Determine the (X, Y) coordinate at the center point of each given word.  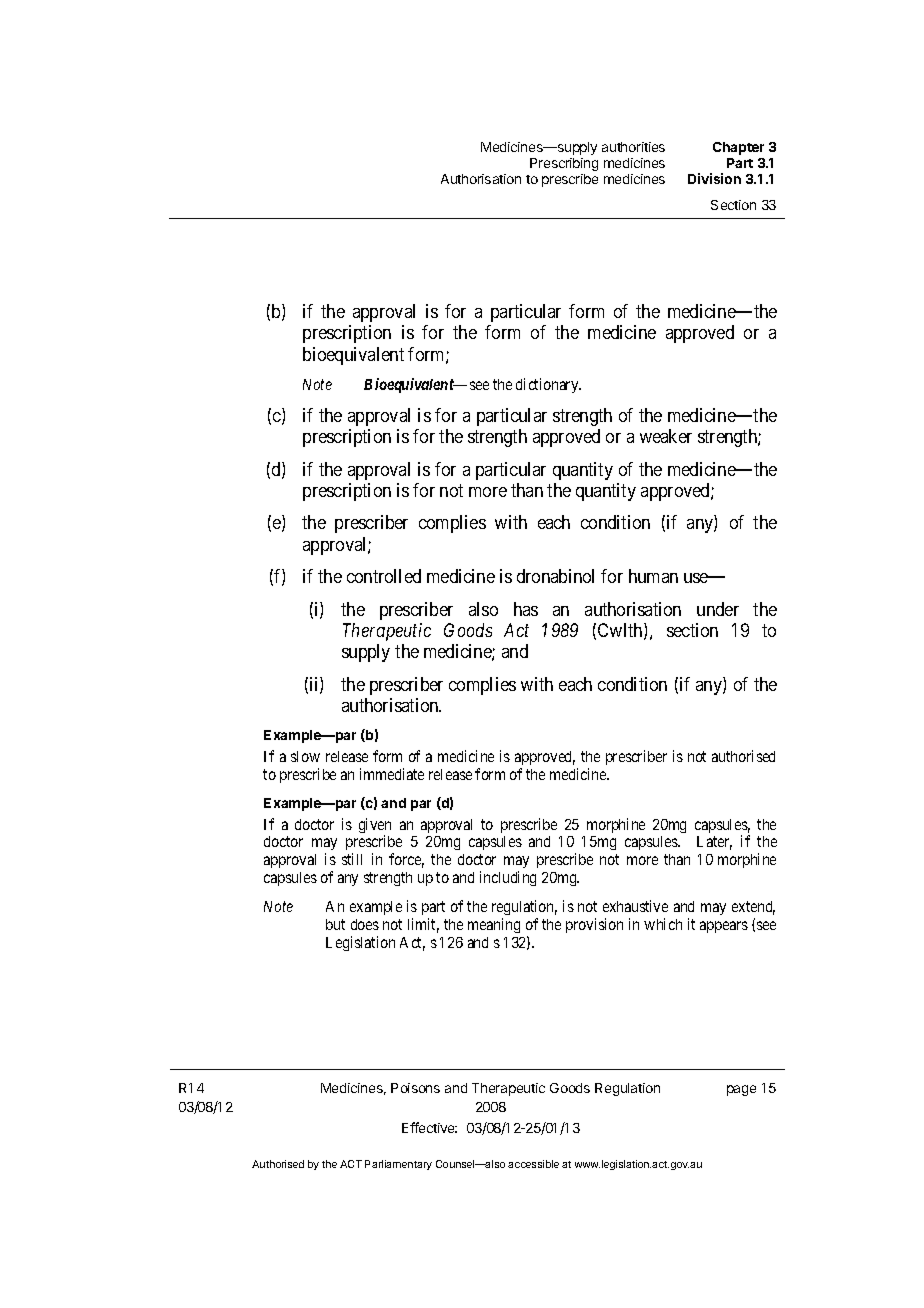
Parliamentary (398, 1165)
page (741, 1090)
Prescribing (564, 164)
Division (714, 178)
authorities (633, 147)
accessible (533, 1164)
